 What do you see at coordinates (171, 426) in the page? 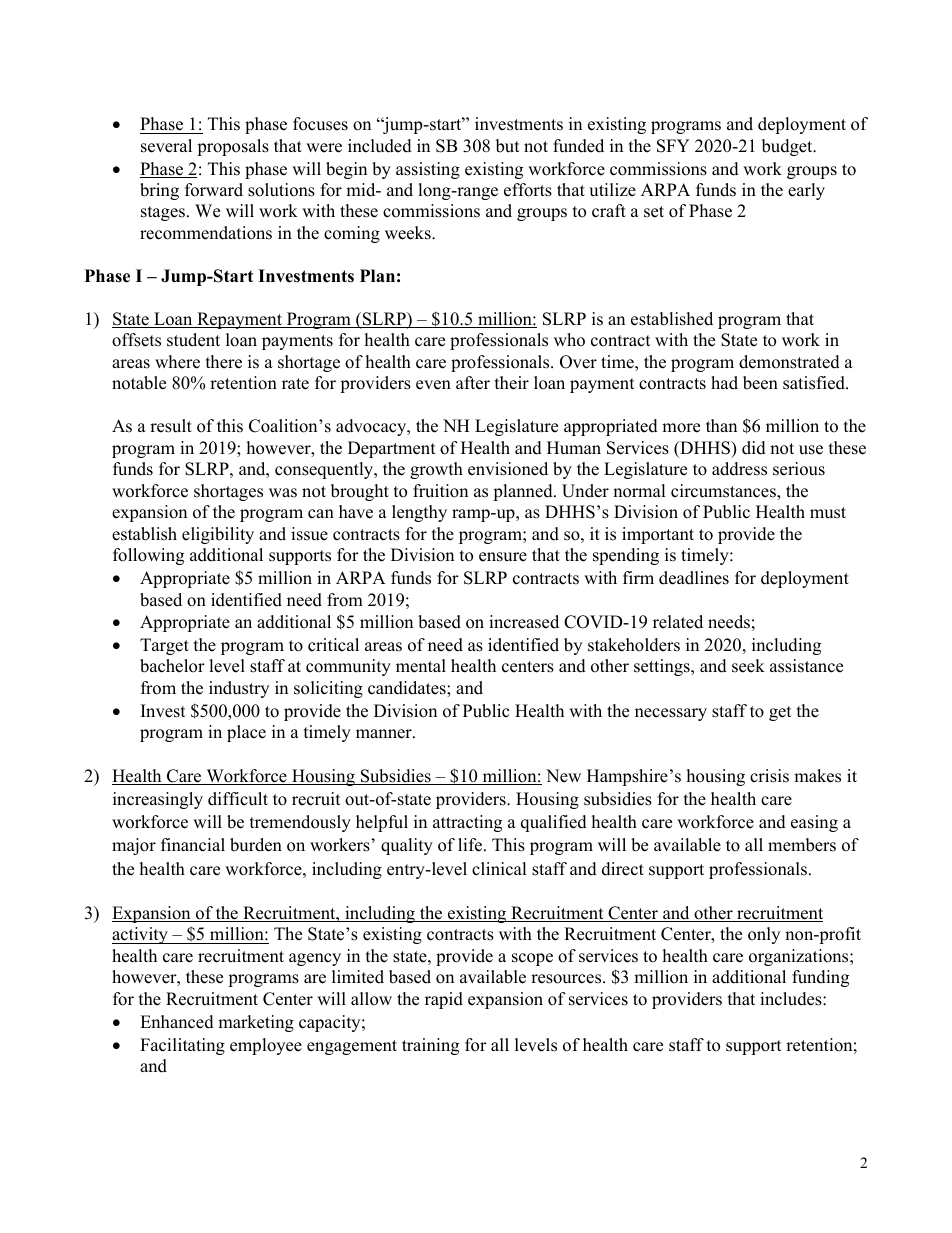
I see `result` at bounding box center [171, 426].
